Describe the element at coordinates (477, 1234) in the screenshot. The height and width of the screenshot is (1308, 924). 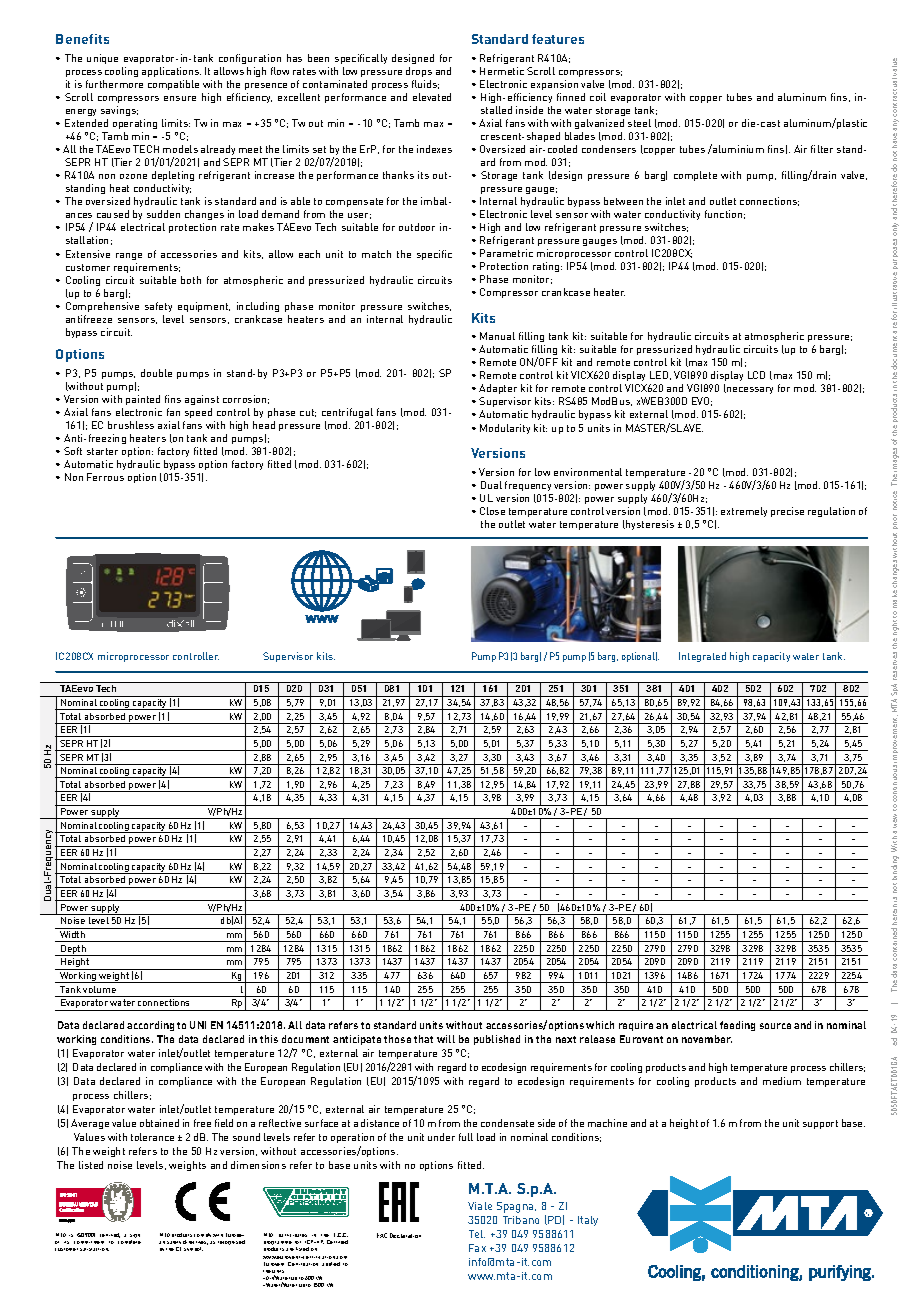
I see `Tel` at that location.
